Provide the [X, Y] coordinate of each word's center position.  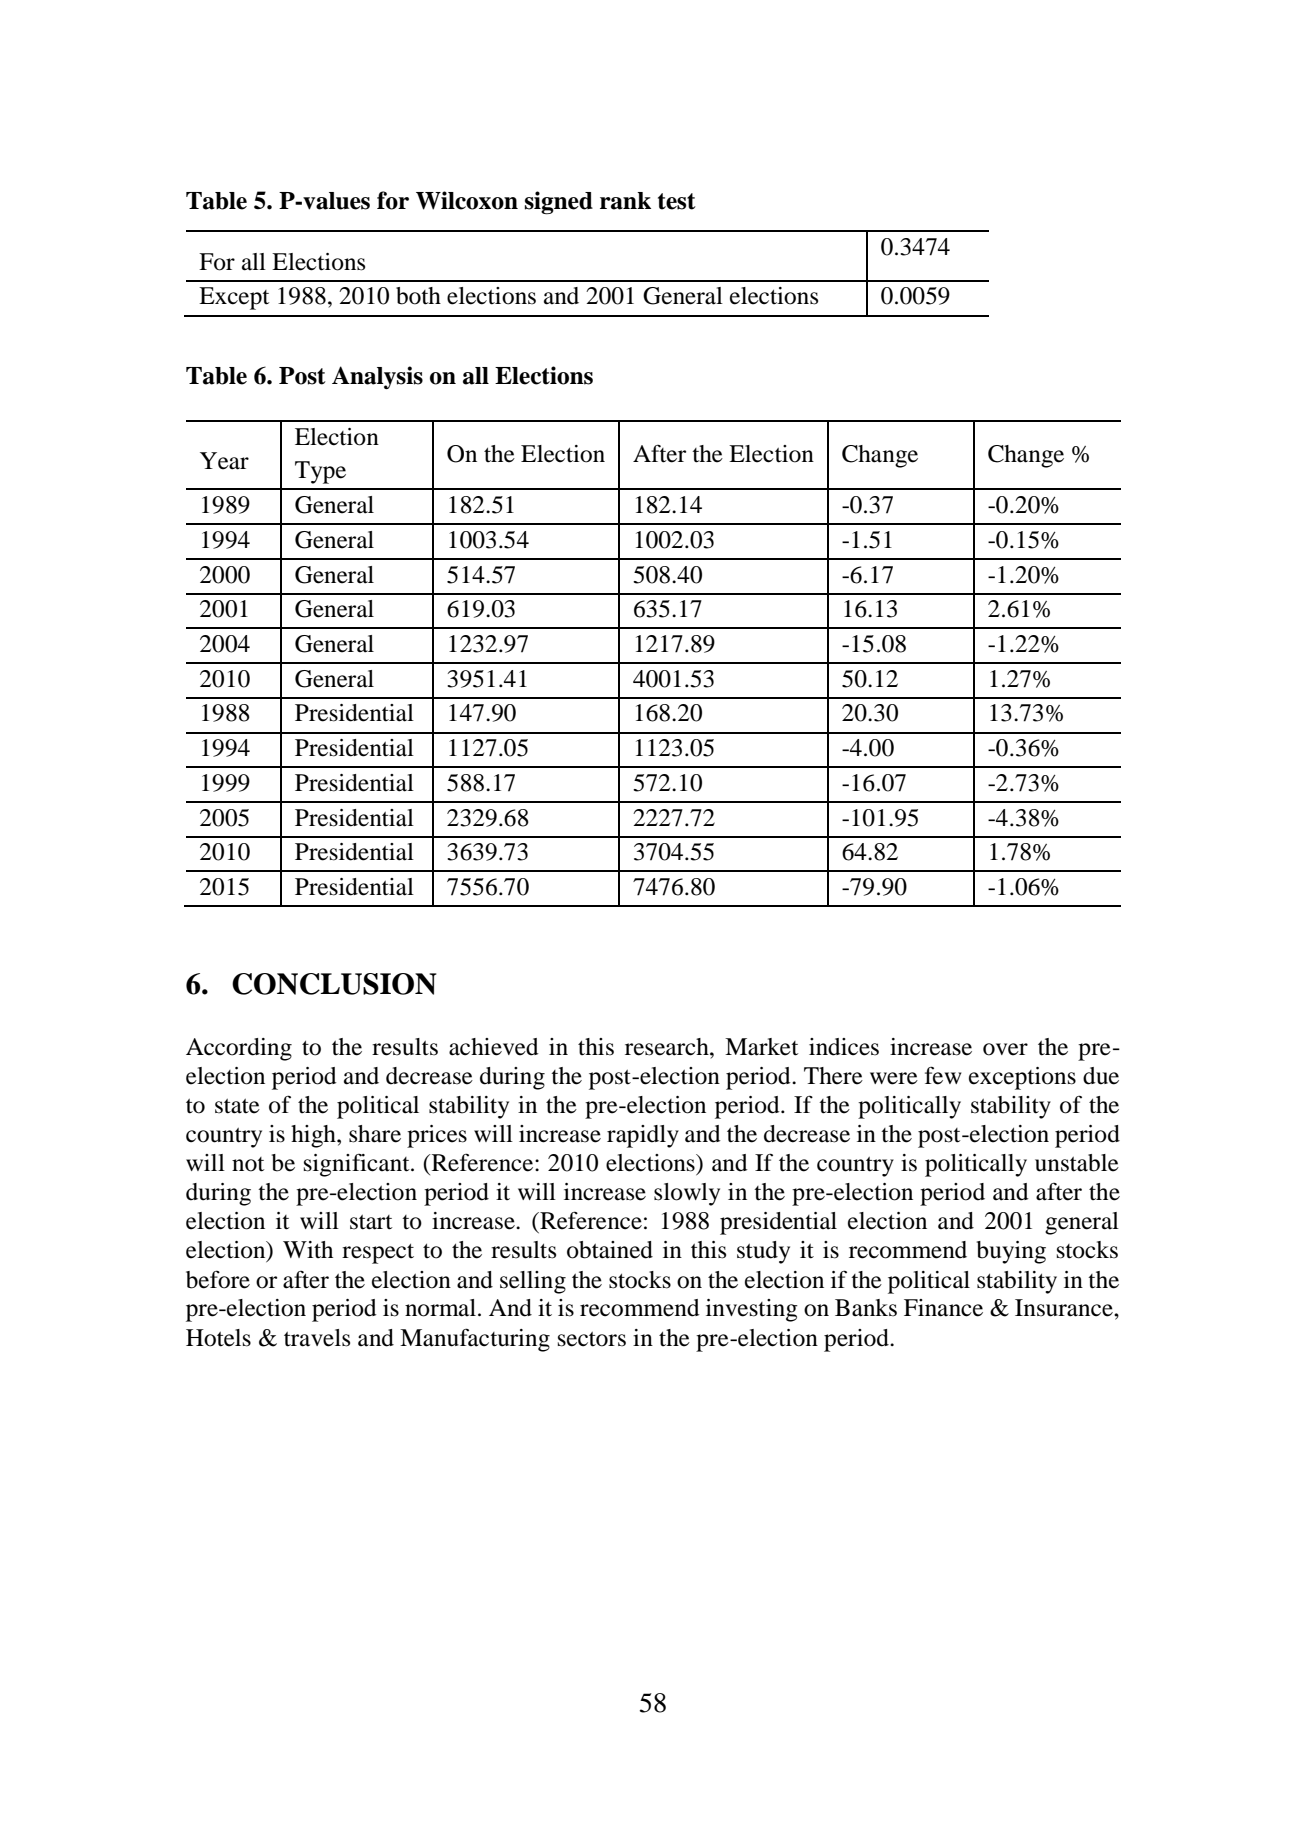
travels [317, 1338]
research [668, 1047]
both [418, 296]
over [1005, 1049]
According [239, 1049]
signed [559, 203]
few [943, 1075]
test [677, 201]
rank [625, 201]
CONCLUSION [334, 984]
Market [762, 1047]
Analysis [377, 377]
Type [320, 472]
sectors [592, 1339]
